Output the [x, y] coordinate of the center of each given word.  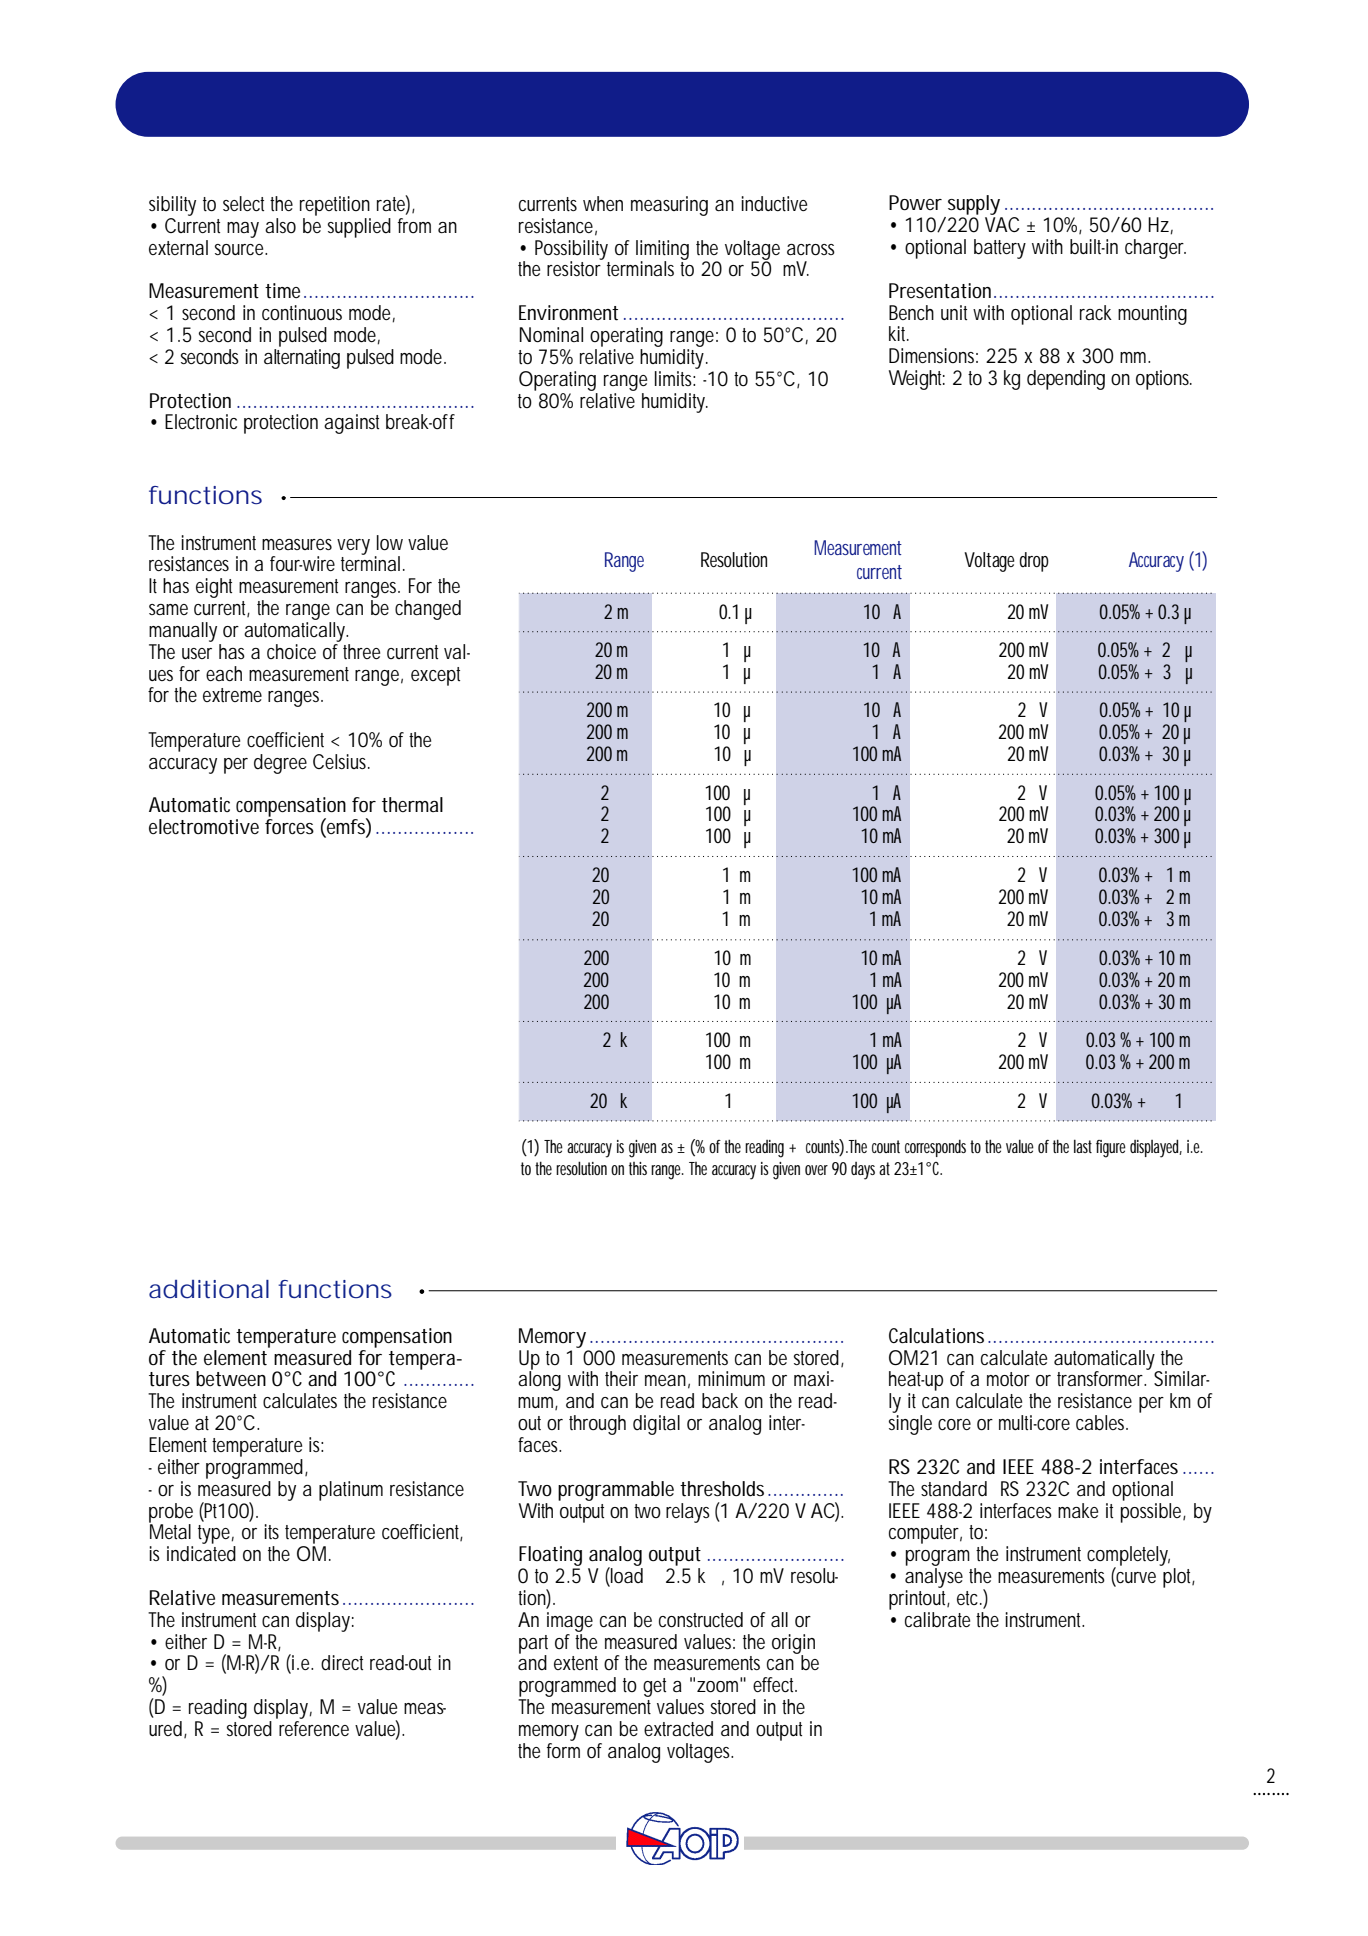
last [1083, 1146]
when [603, 203]
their [621, 1378]
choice [291, 651]
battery [1000, 249]
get [654, 1687]
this [638, 1168]
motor [1008, 1379]
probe [171, 1514]
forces [289, 827]
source [239, 249]
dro [1030, 559]
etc [967, 1598]
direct [342, 1663]
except [435, 676]
